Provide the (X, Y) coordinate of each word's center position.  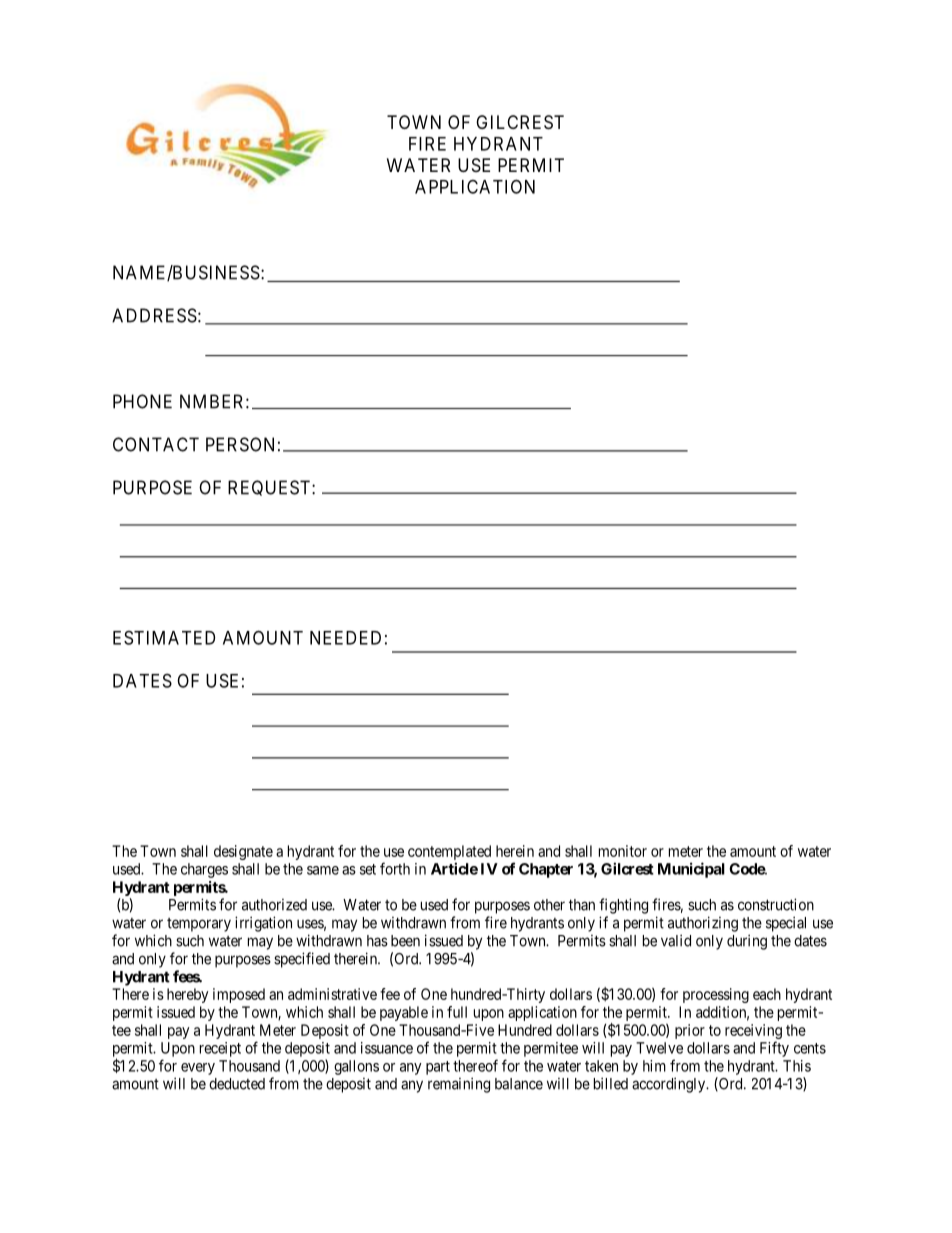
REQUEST (270, 488)
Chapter (546, 870)
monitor (623, 851)
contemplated (449, 852)
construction (776, 904)
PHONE (142, 401)
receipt (220, 1049)
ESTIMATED (164, 637)
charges (204, 870)
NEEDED (345, 638)
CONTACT (156, 444)
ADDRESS (154, 315)
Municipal (691, 870)
